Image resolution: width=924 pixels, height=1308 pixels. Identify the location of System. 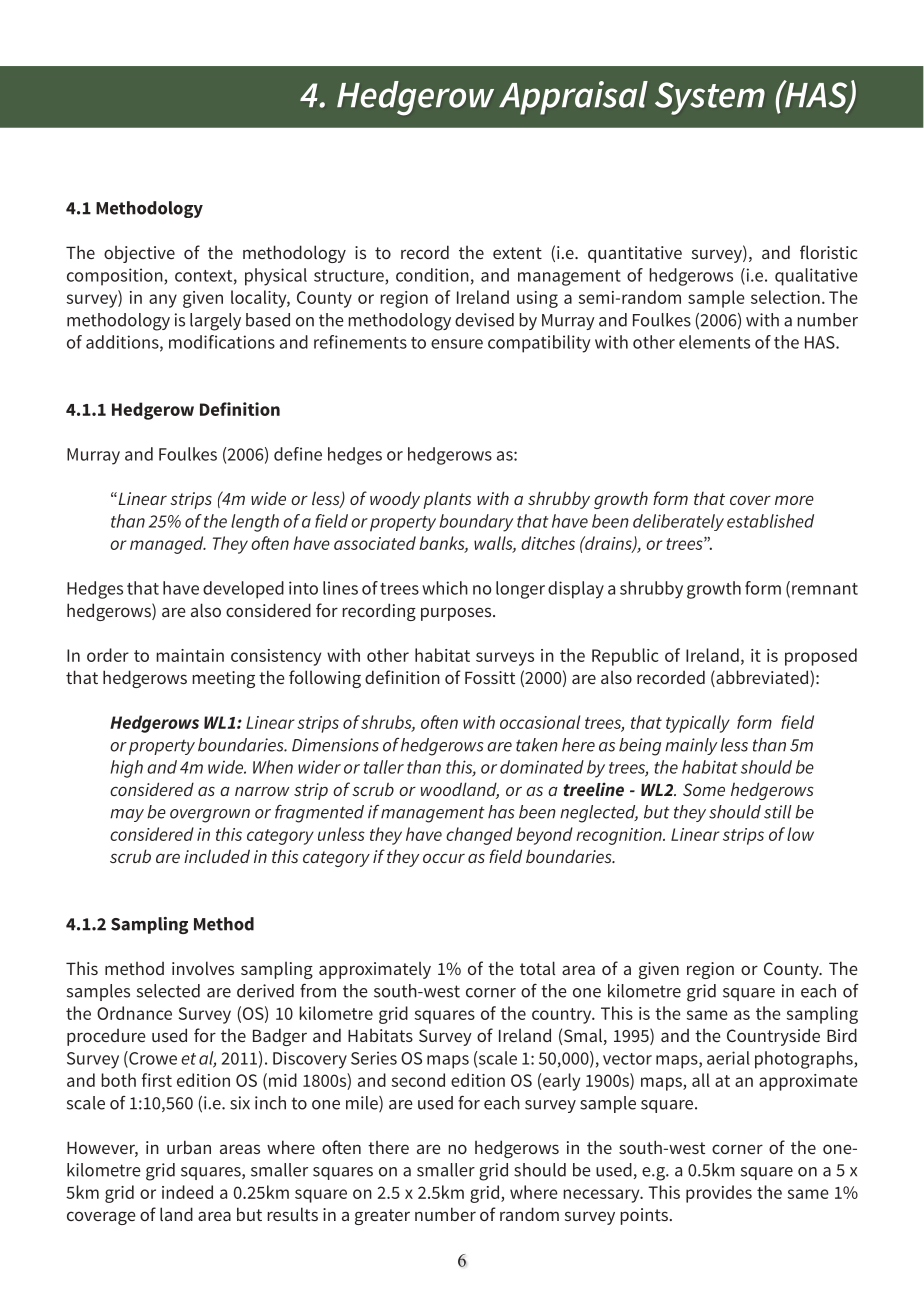
(710, 98).
